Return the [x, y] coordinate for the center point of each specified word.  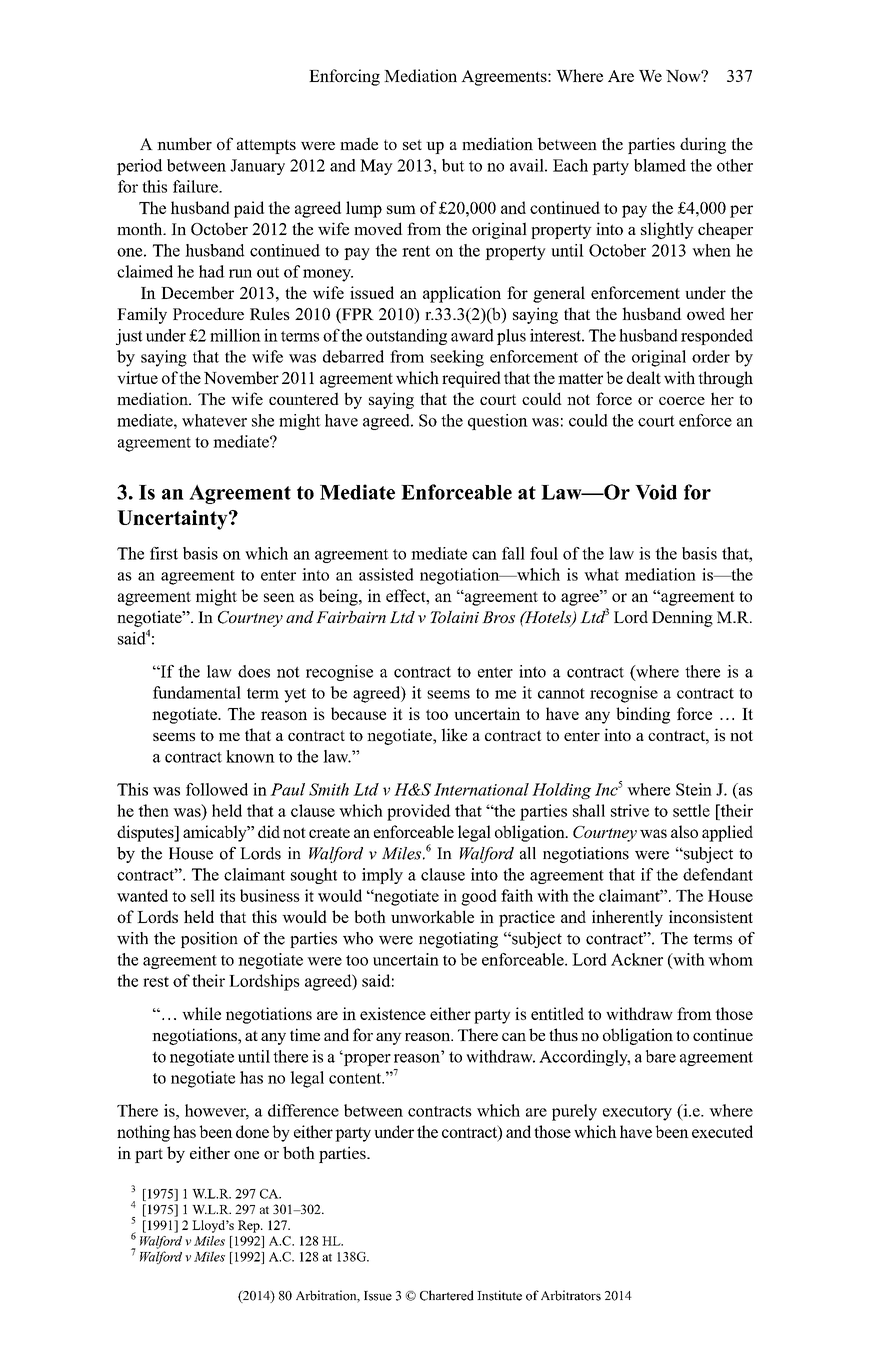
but [453, 165]
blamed [660, 165]
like [454, 734]
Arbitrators [571, 1295]
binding [643, 715]
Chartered [447, 1295]
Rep [250, 1226]
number [184, 143]
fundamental [197, 692]
